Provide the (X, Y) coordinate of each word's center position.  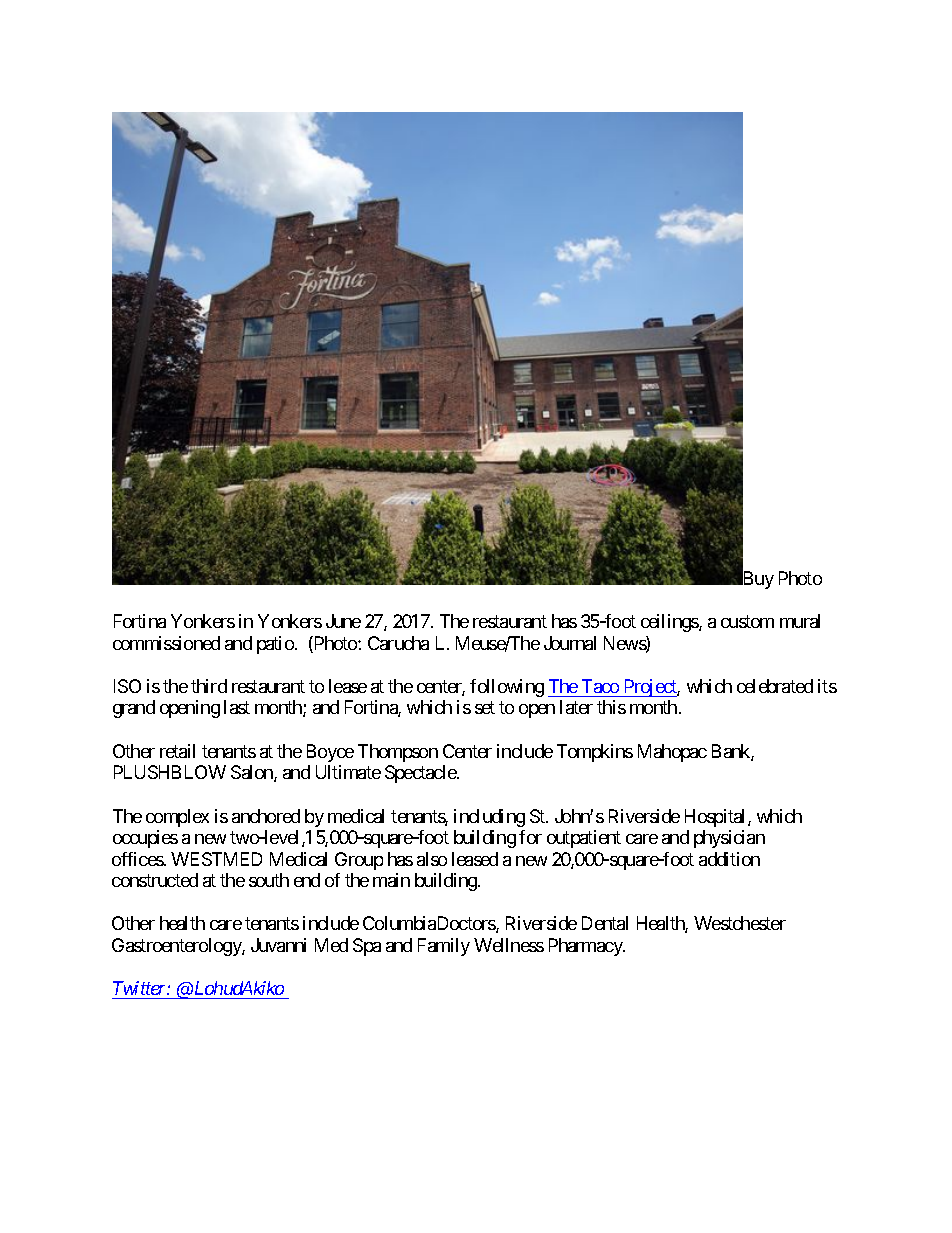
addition (729, 859)
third (209, 686)
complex (177, 818)
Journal (570, 643)
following (507, 688)
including (489, 818)
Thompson (398, 753)
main (391, 880)
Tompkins (595, 753)
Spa (367, 947)
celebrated (775, 686)
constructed (155, 880)
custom (747, 622)
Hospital (717, 818)
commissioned (166, 643)
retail (177, 751)
